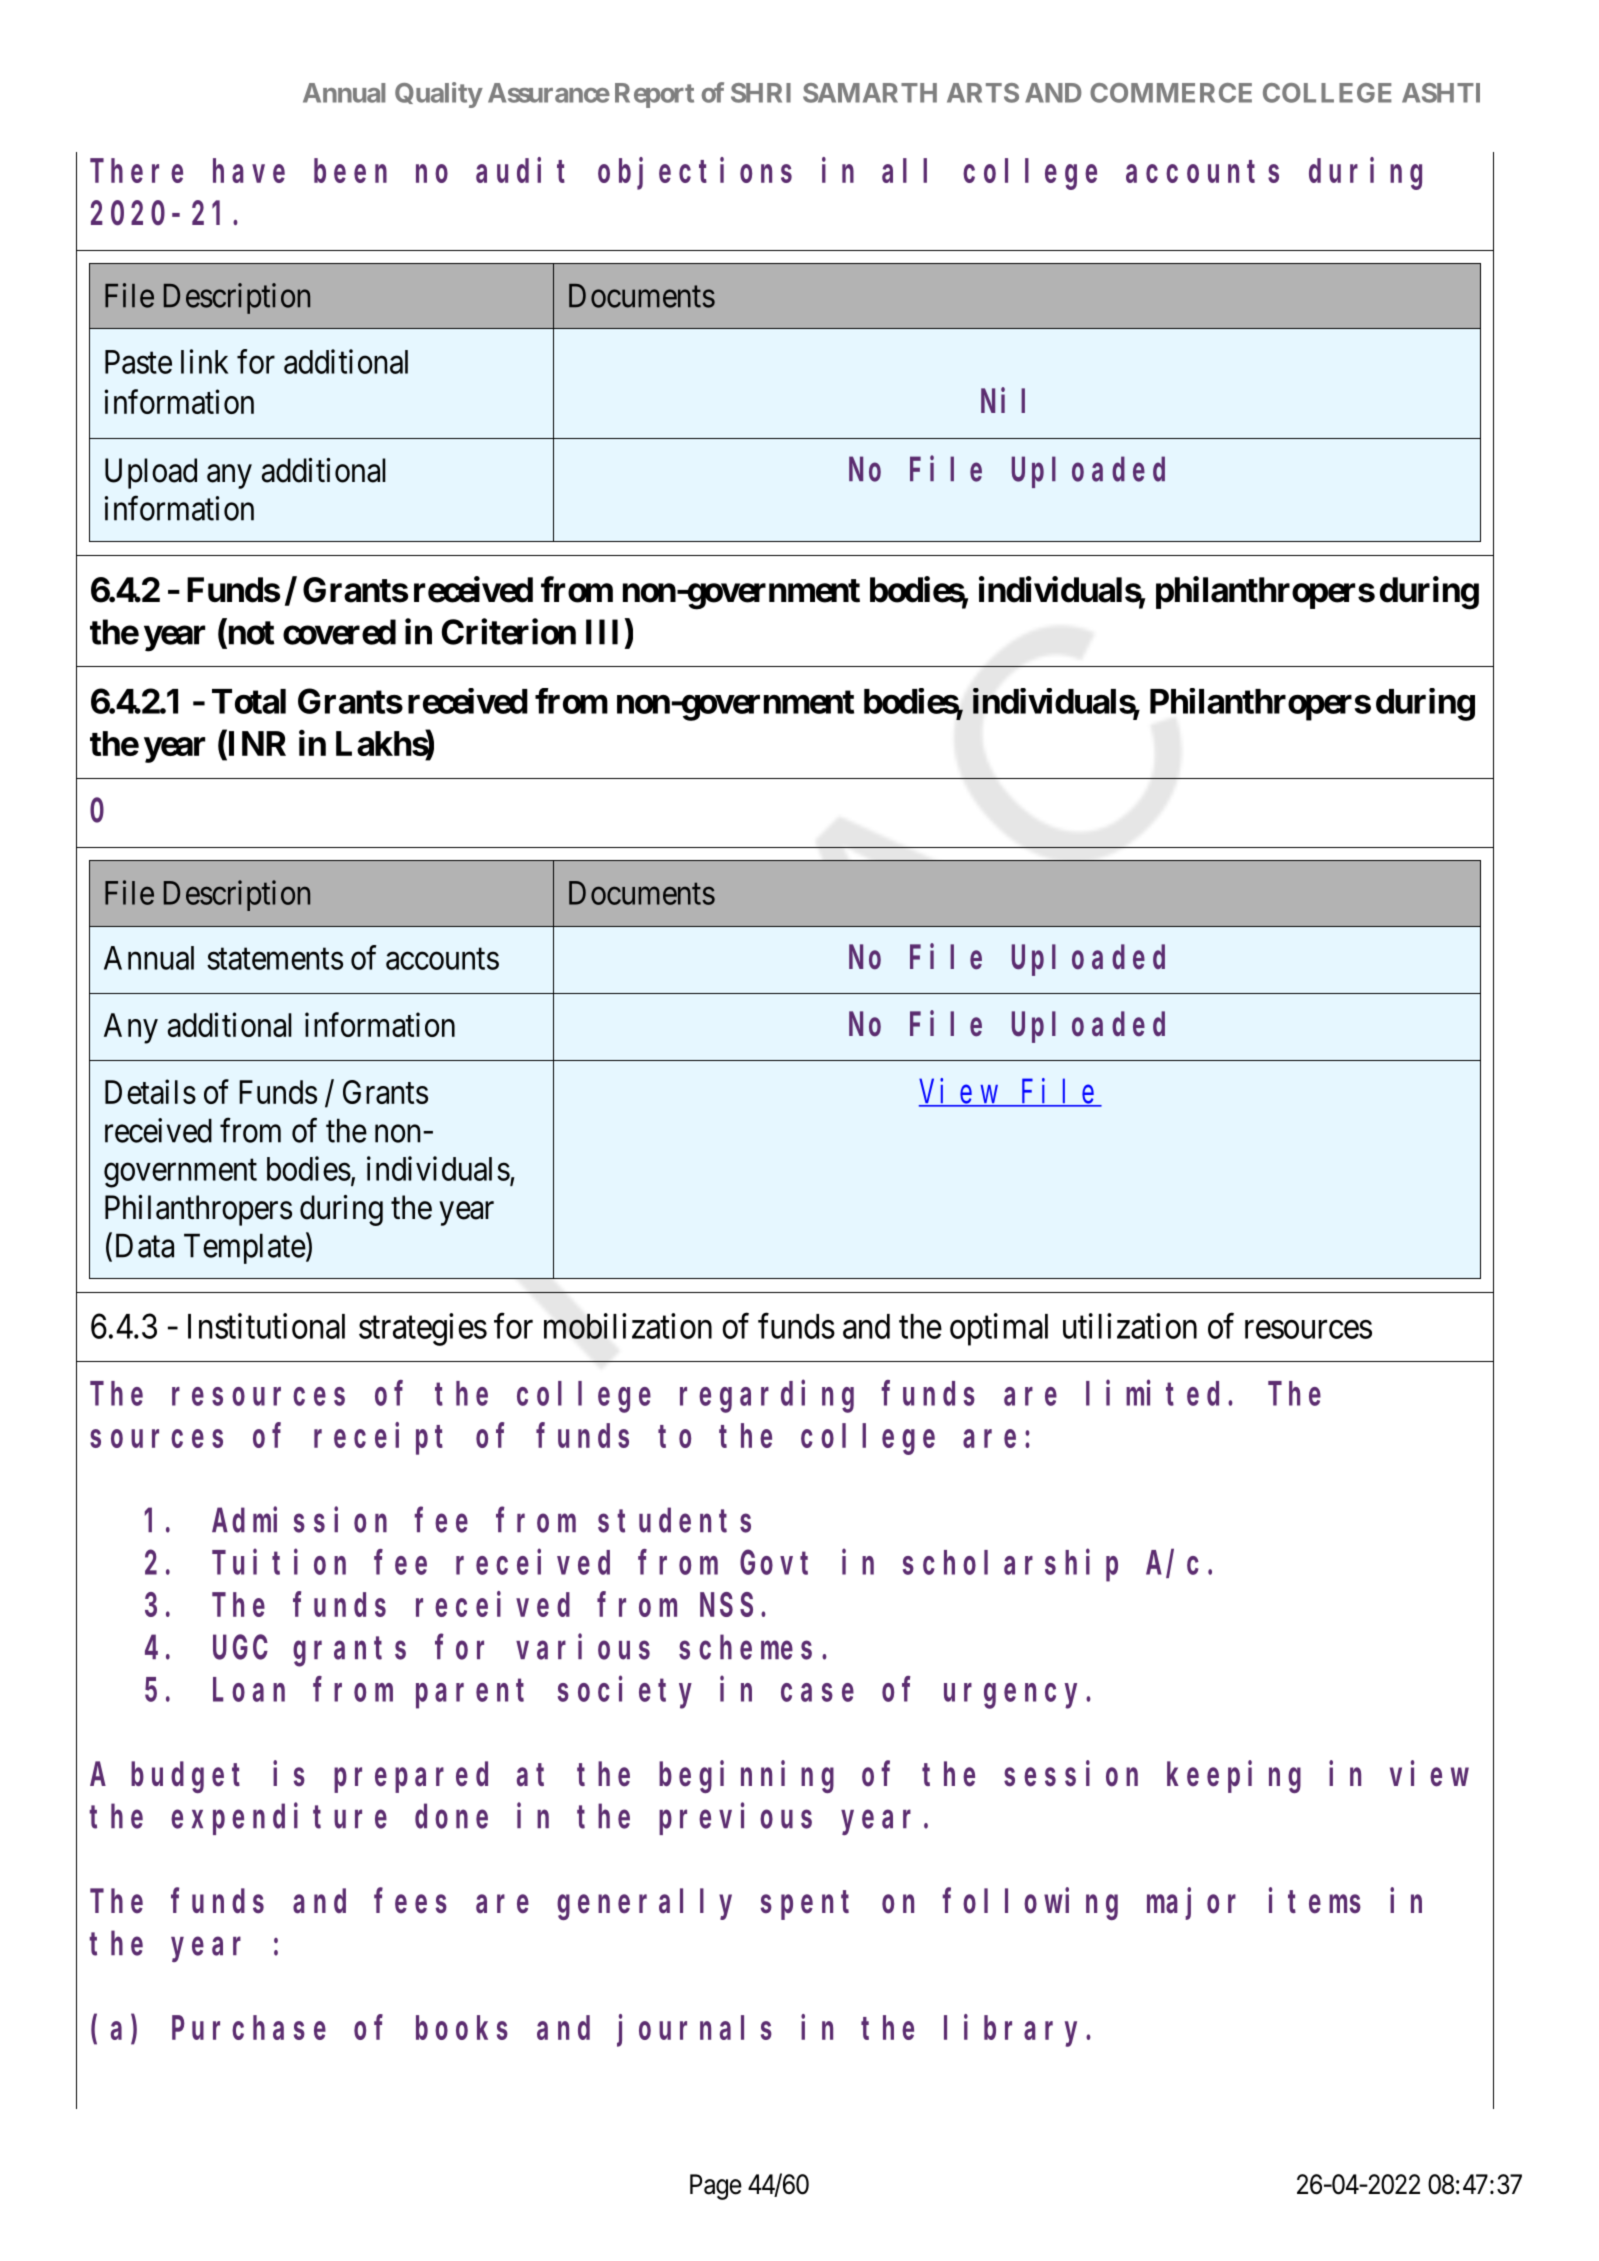 This screenshot has width=1599, height=2261. I want to click on have, so click(249, 171).
